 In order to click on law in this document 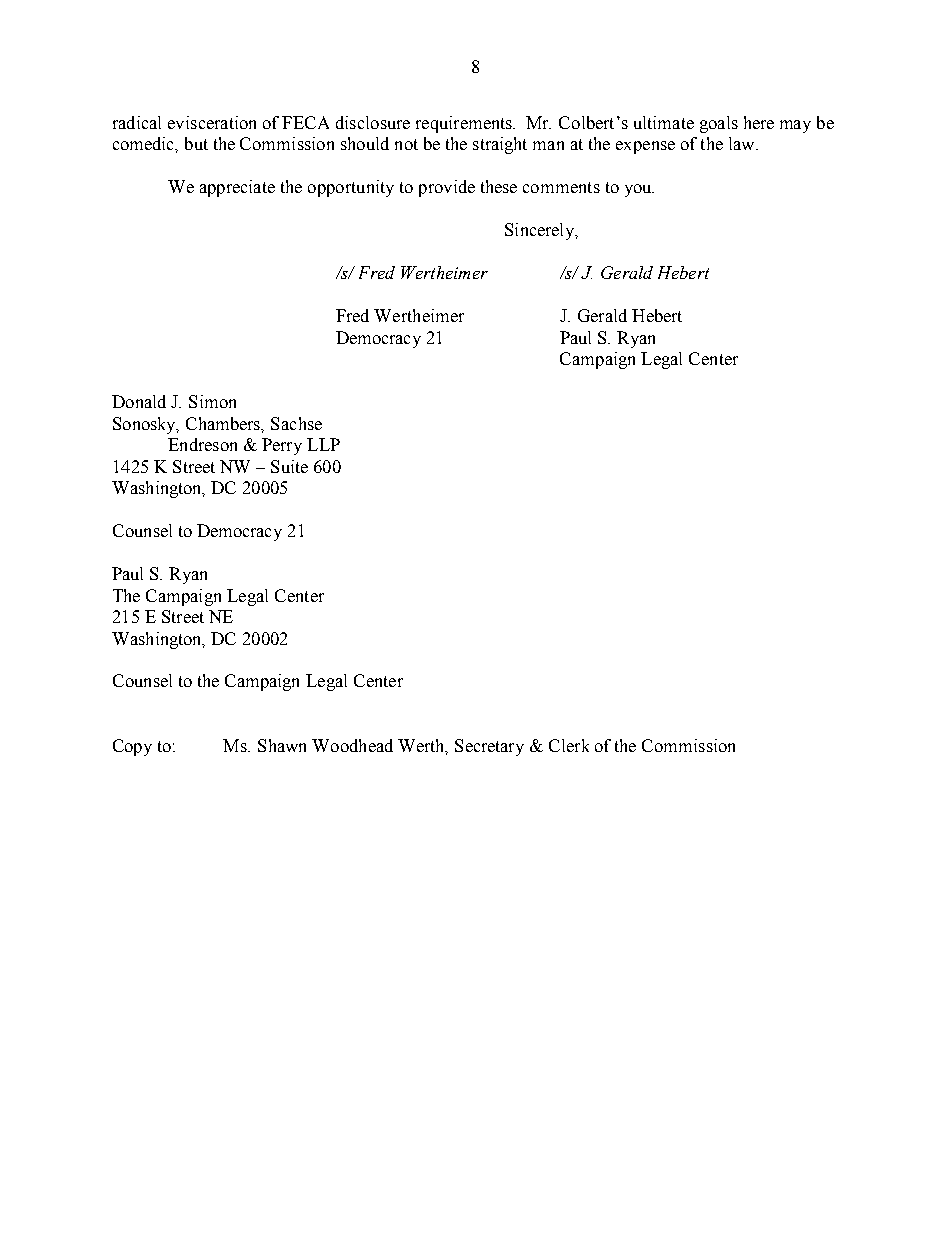, I will do `click(743, 143)`.
